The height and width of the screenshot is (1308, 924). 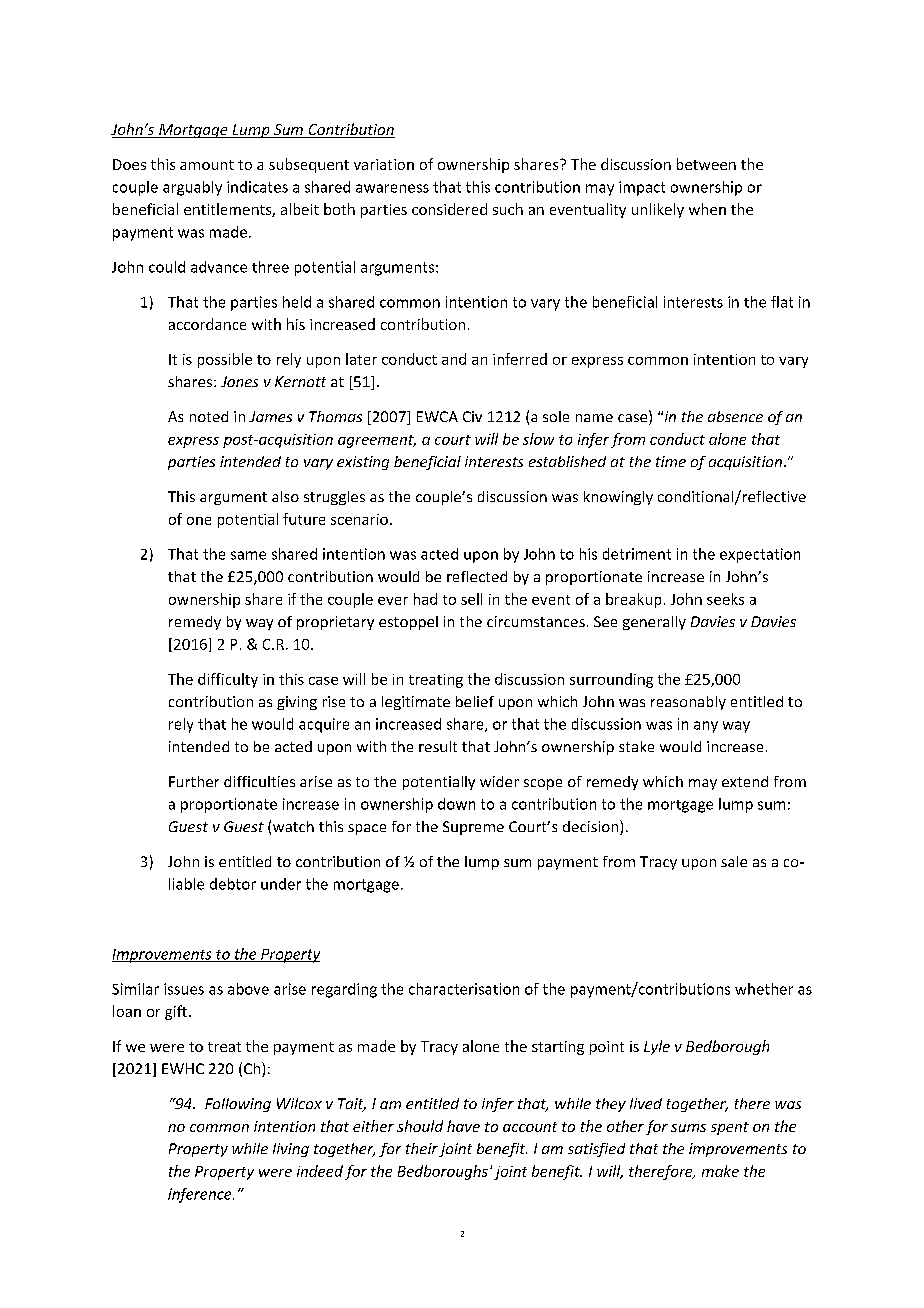 What do you see at coordinates (473, 828) in the screenshot?
I see `Supreme` at bounding box center [473, 828].
